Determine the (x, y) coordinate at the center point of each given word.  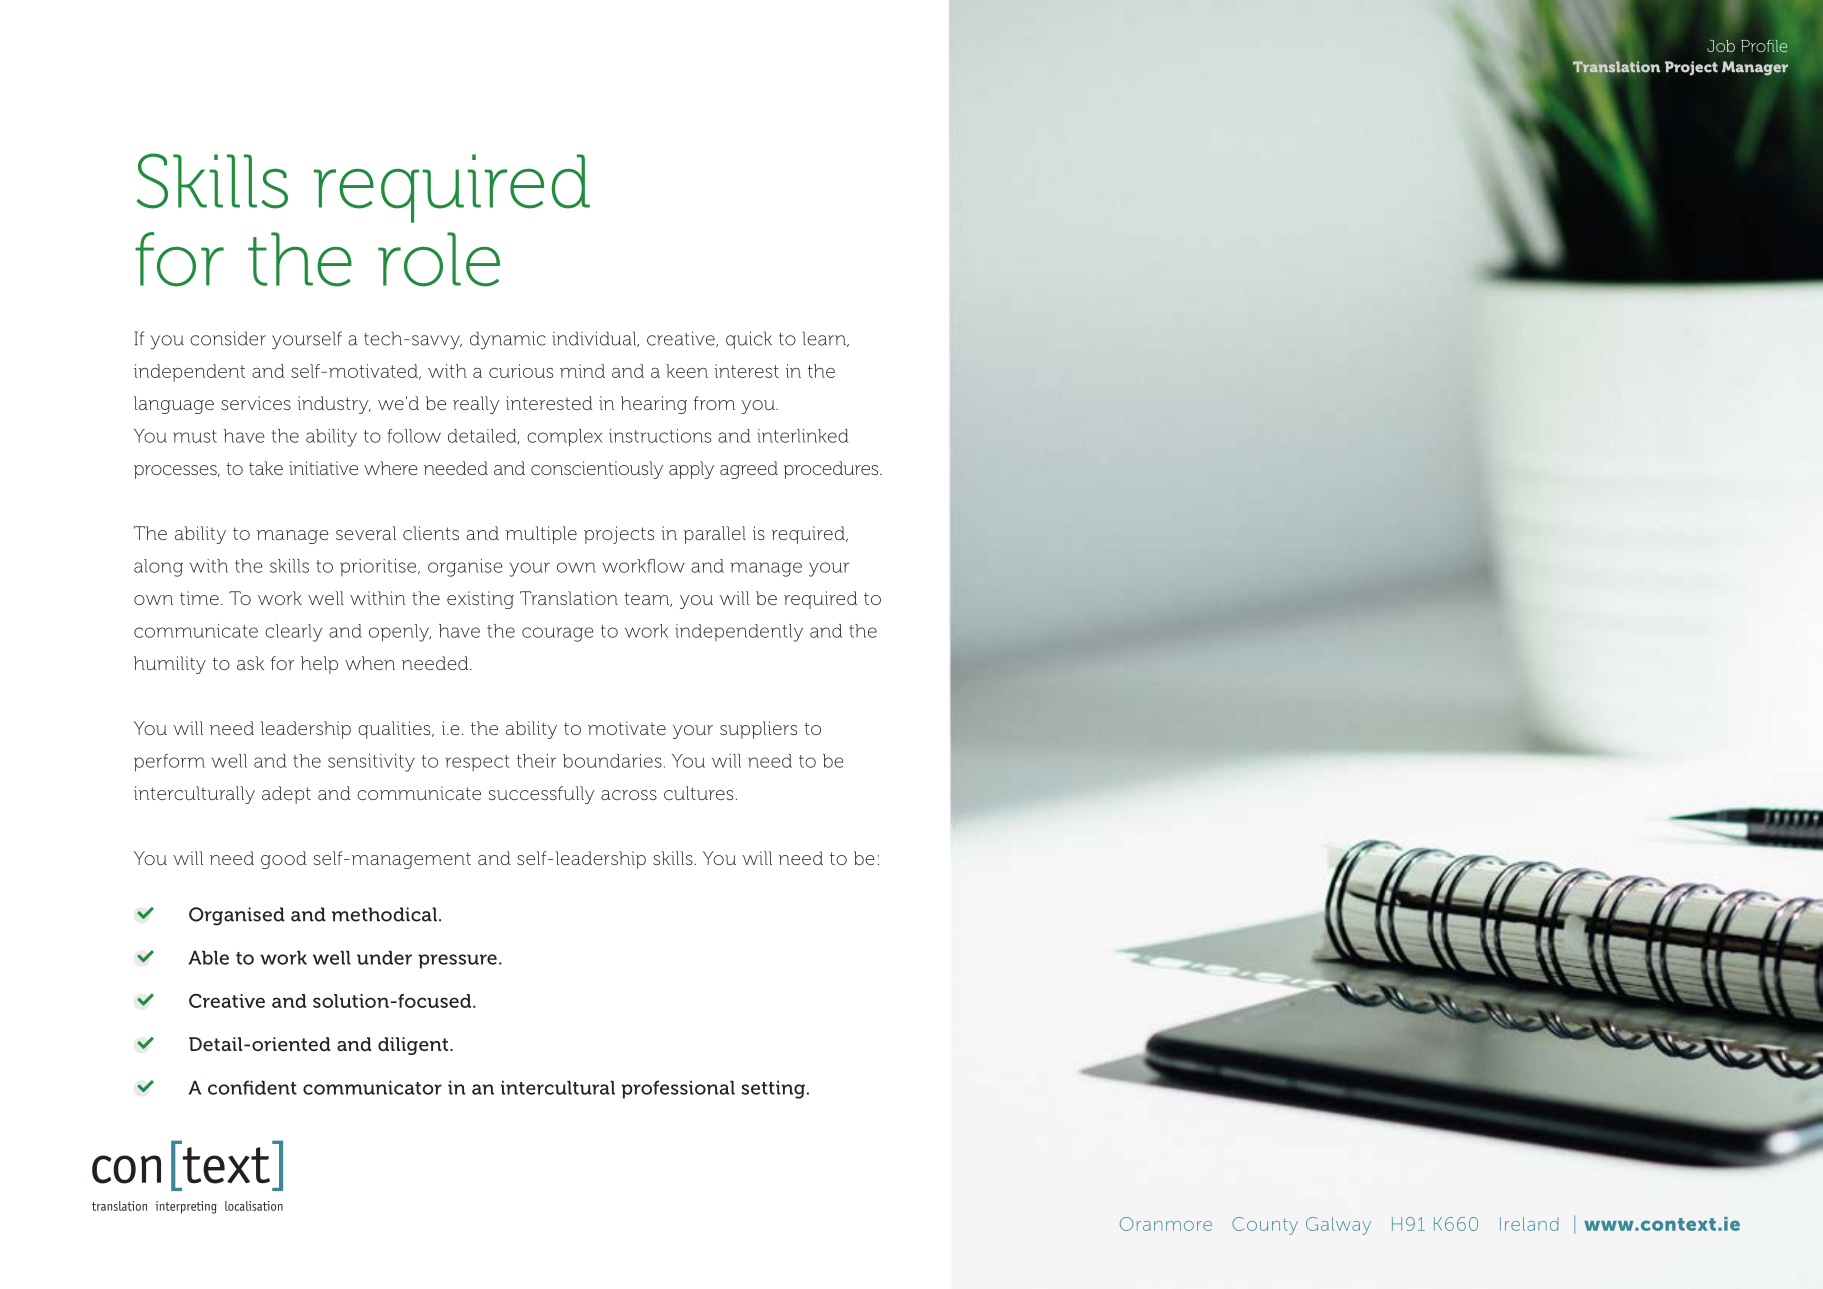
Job (1721, 46)
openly (400, 633)
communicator (372, 1087)
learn (825, 339)
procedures (832, 470)
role (439, 259)
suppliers (758, 730)
